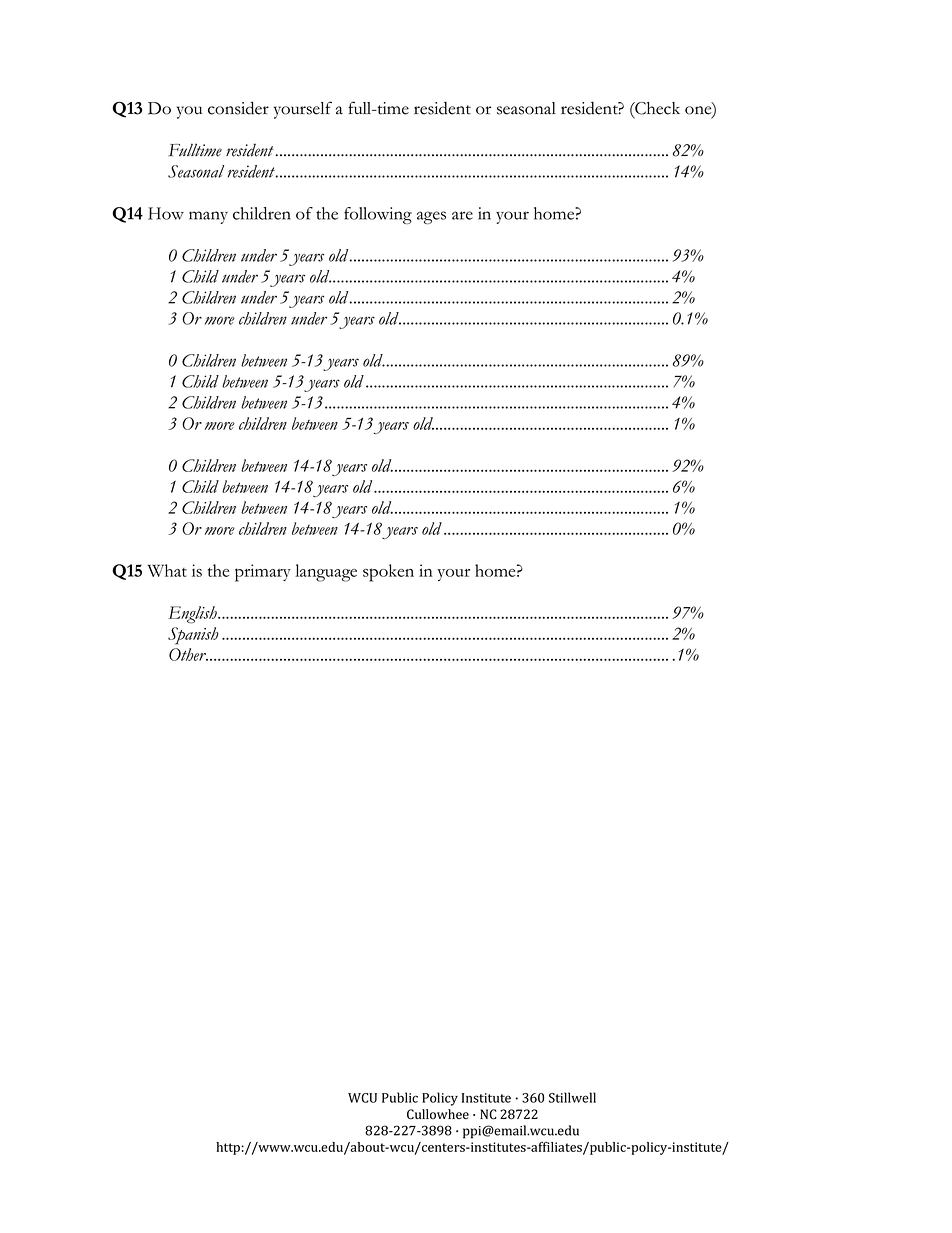 Image resolution: width=952 pixels, height=1233 pixels. What do you see at coordinates (431, 217) in the screenshot?
I see `ages` at bounding box center [431, 217].
